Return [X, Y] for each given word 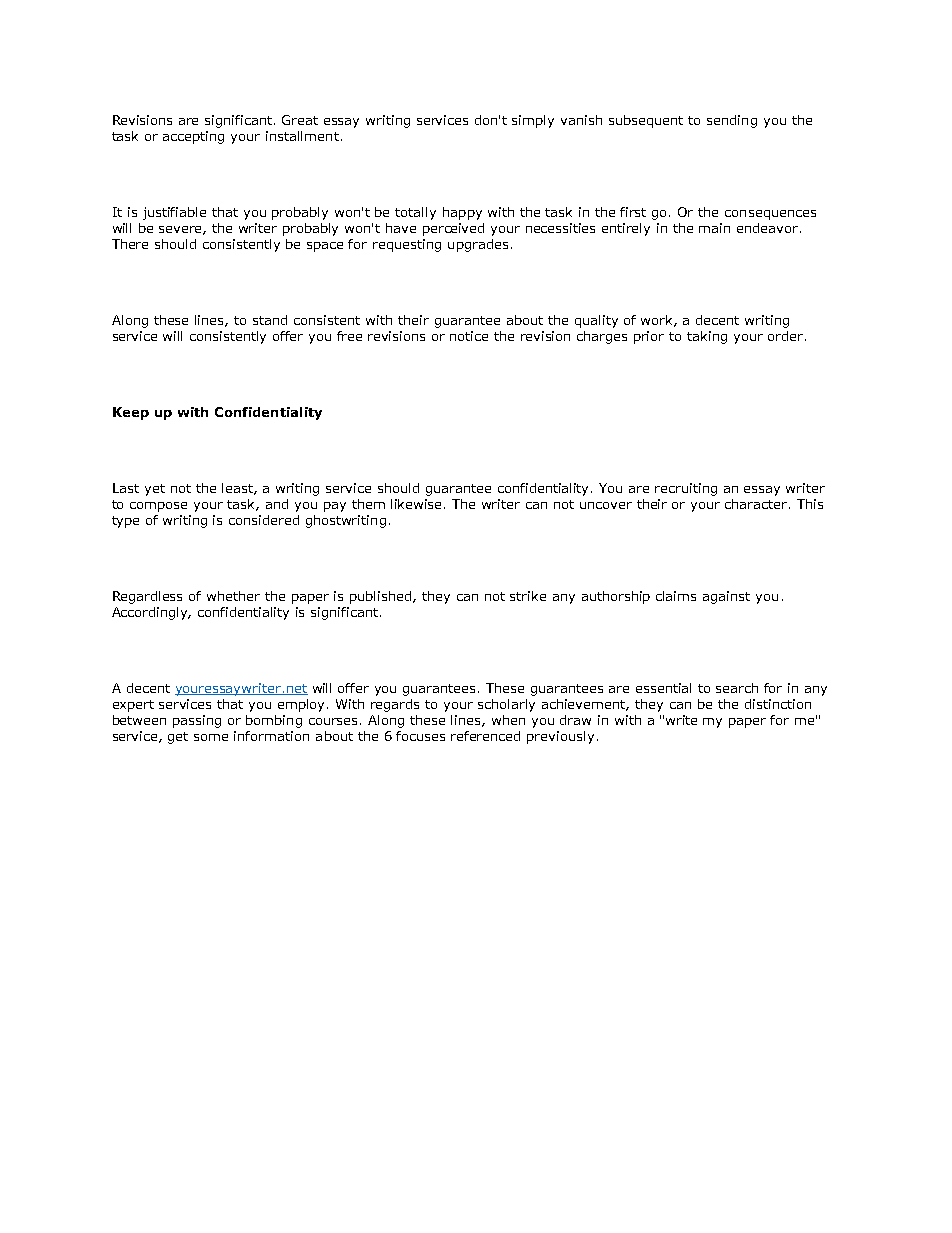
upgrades [478, 245]
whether [233, 596]
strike [528, 596]
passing [197, 721]
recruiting [686, 489]
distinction [778, 704]
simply [533, 121]
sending [732, 121]
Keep [131, 413]
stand [270, 320]
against [726, 597]
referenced [485, 736]
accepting [193, 137]
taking [707, 337]
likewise [418, 504]
